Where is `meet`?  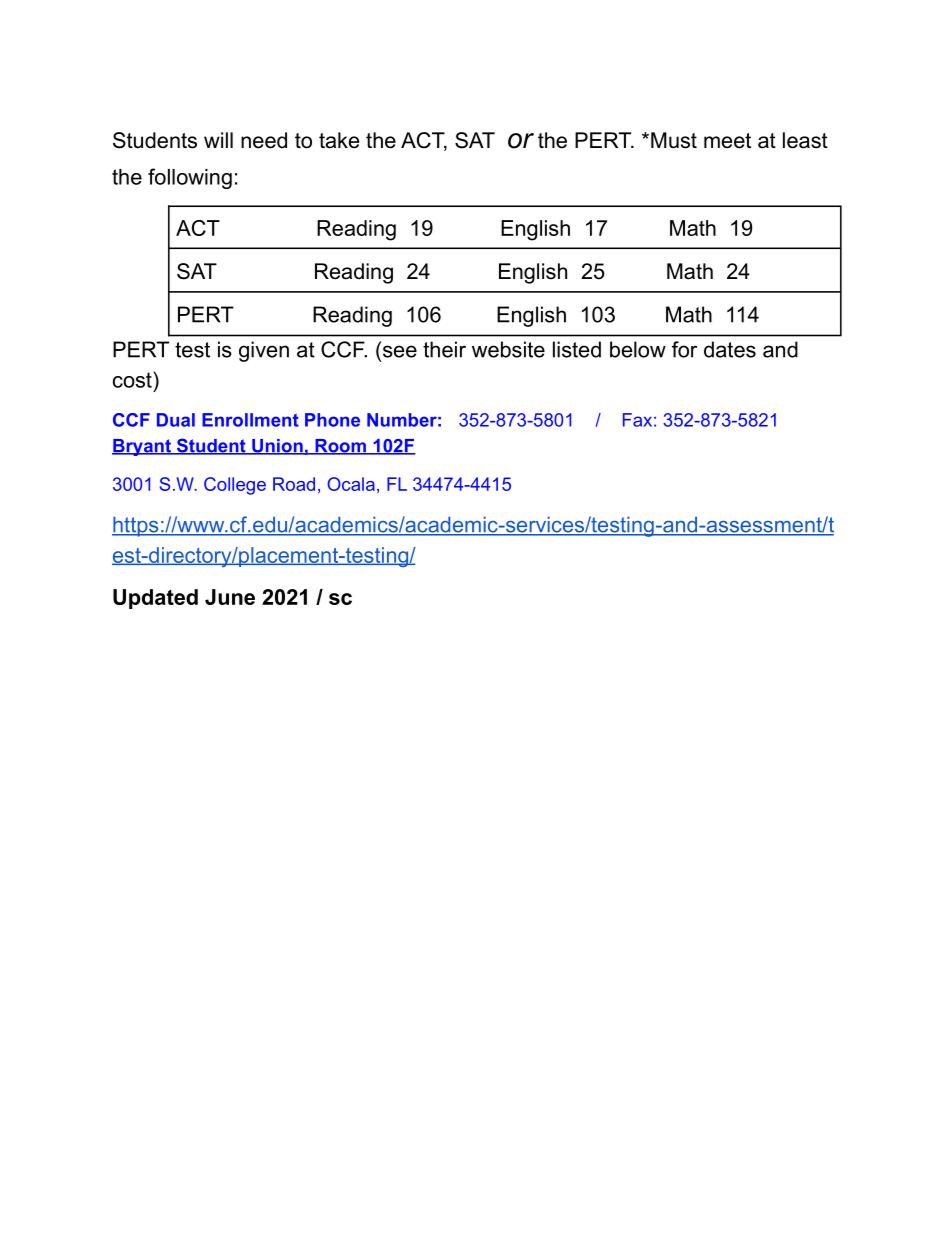 meet is located at coordinates (727, 141).
